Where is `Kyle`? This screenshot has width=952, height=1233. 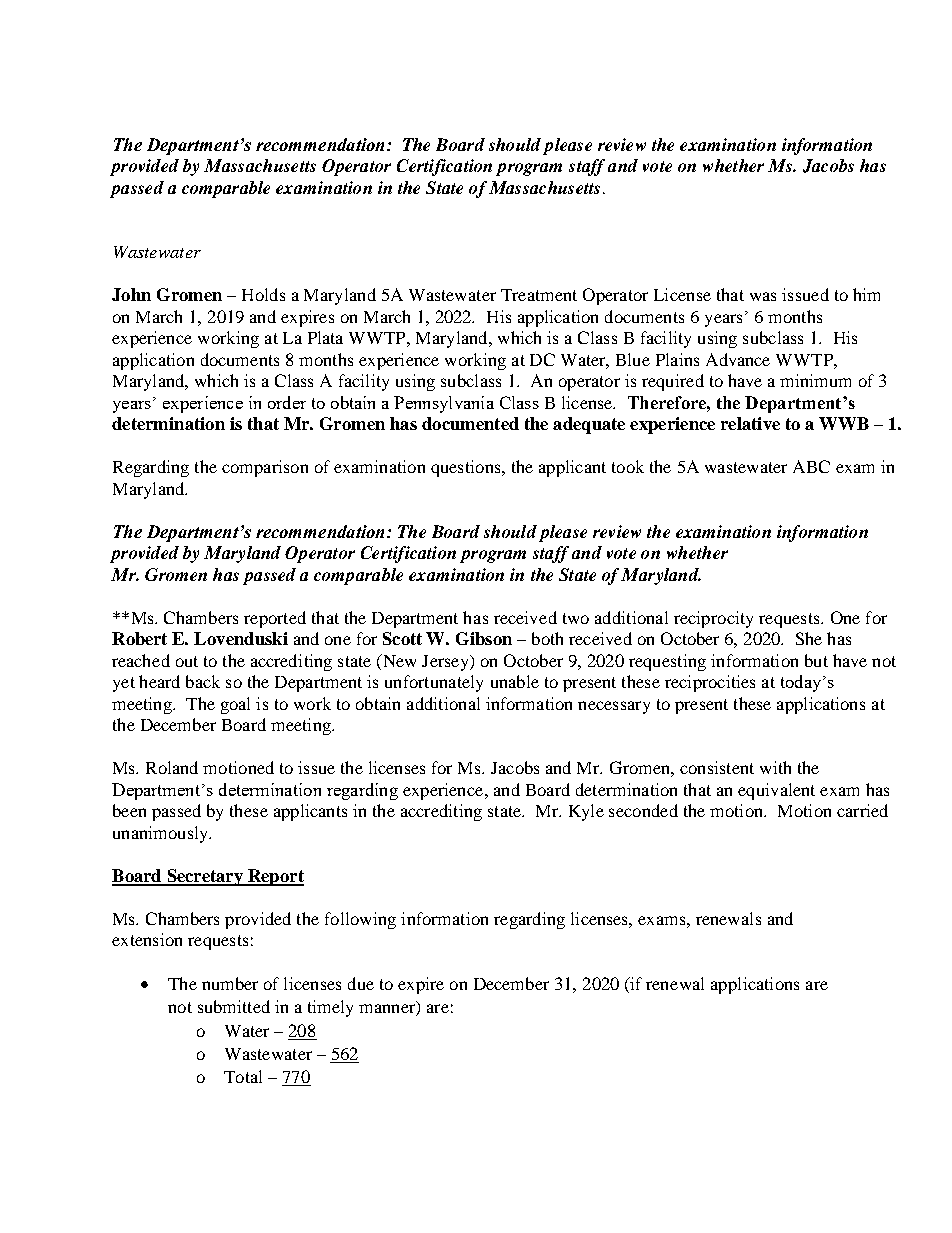
Kyle is located at coordinates (586, 812).
